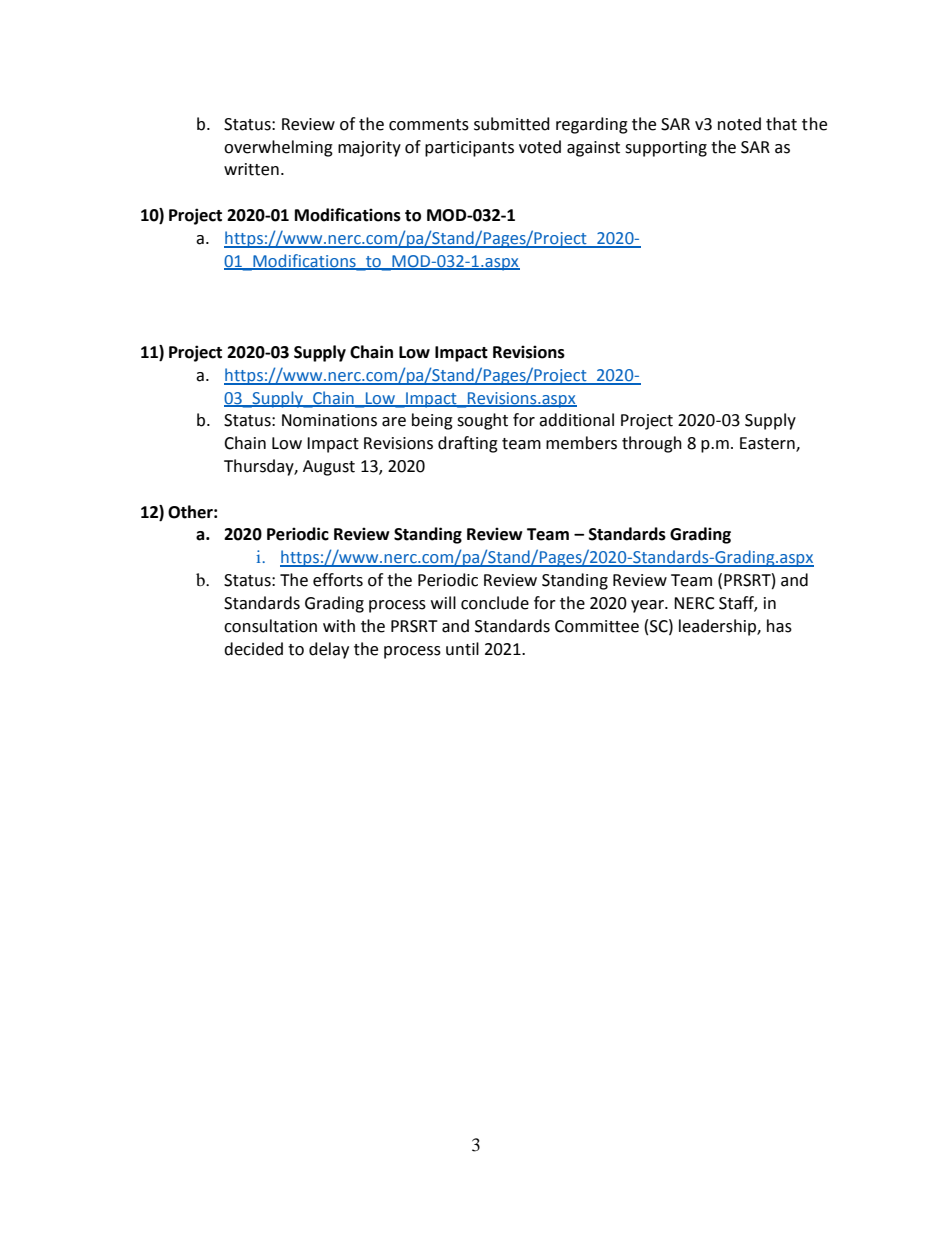  I want to click on additional, so click(576, 420).
